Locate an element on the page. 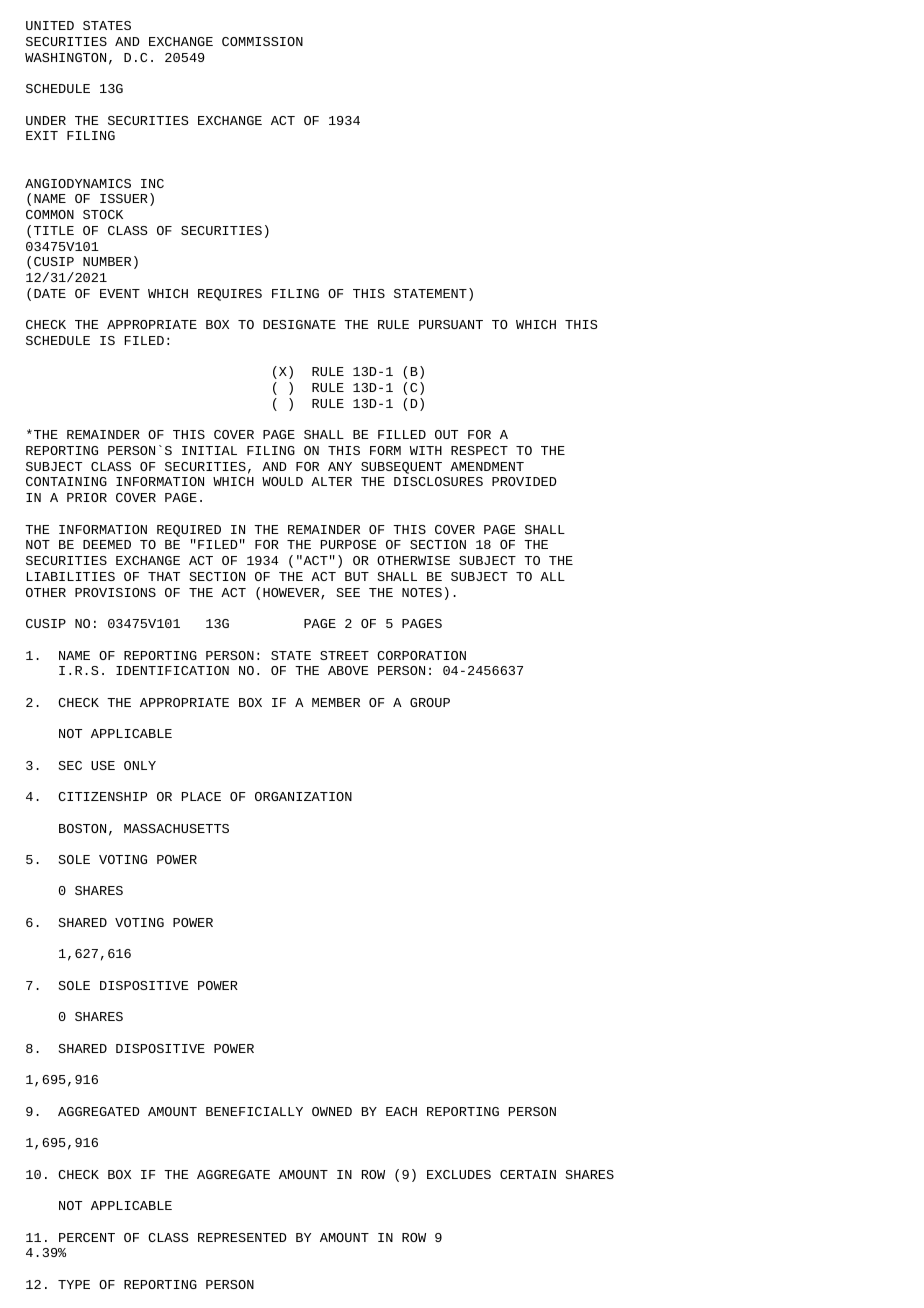 Image resolution: width=924 pixels, height=1308 pixels. PROVISIONS is located at coordinates (115, 592).
